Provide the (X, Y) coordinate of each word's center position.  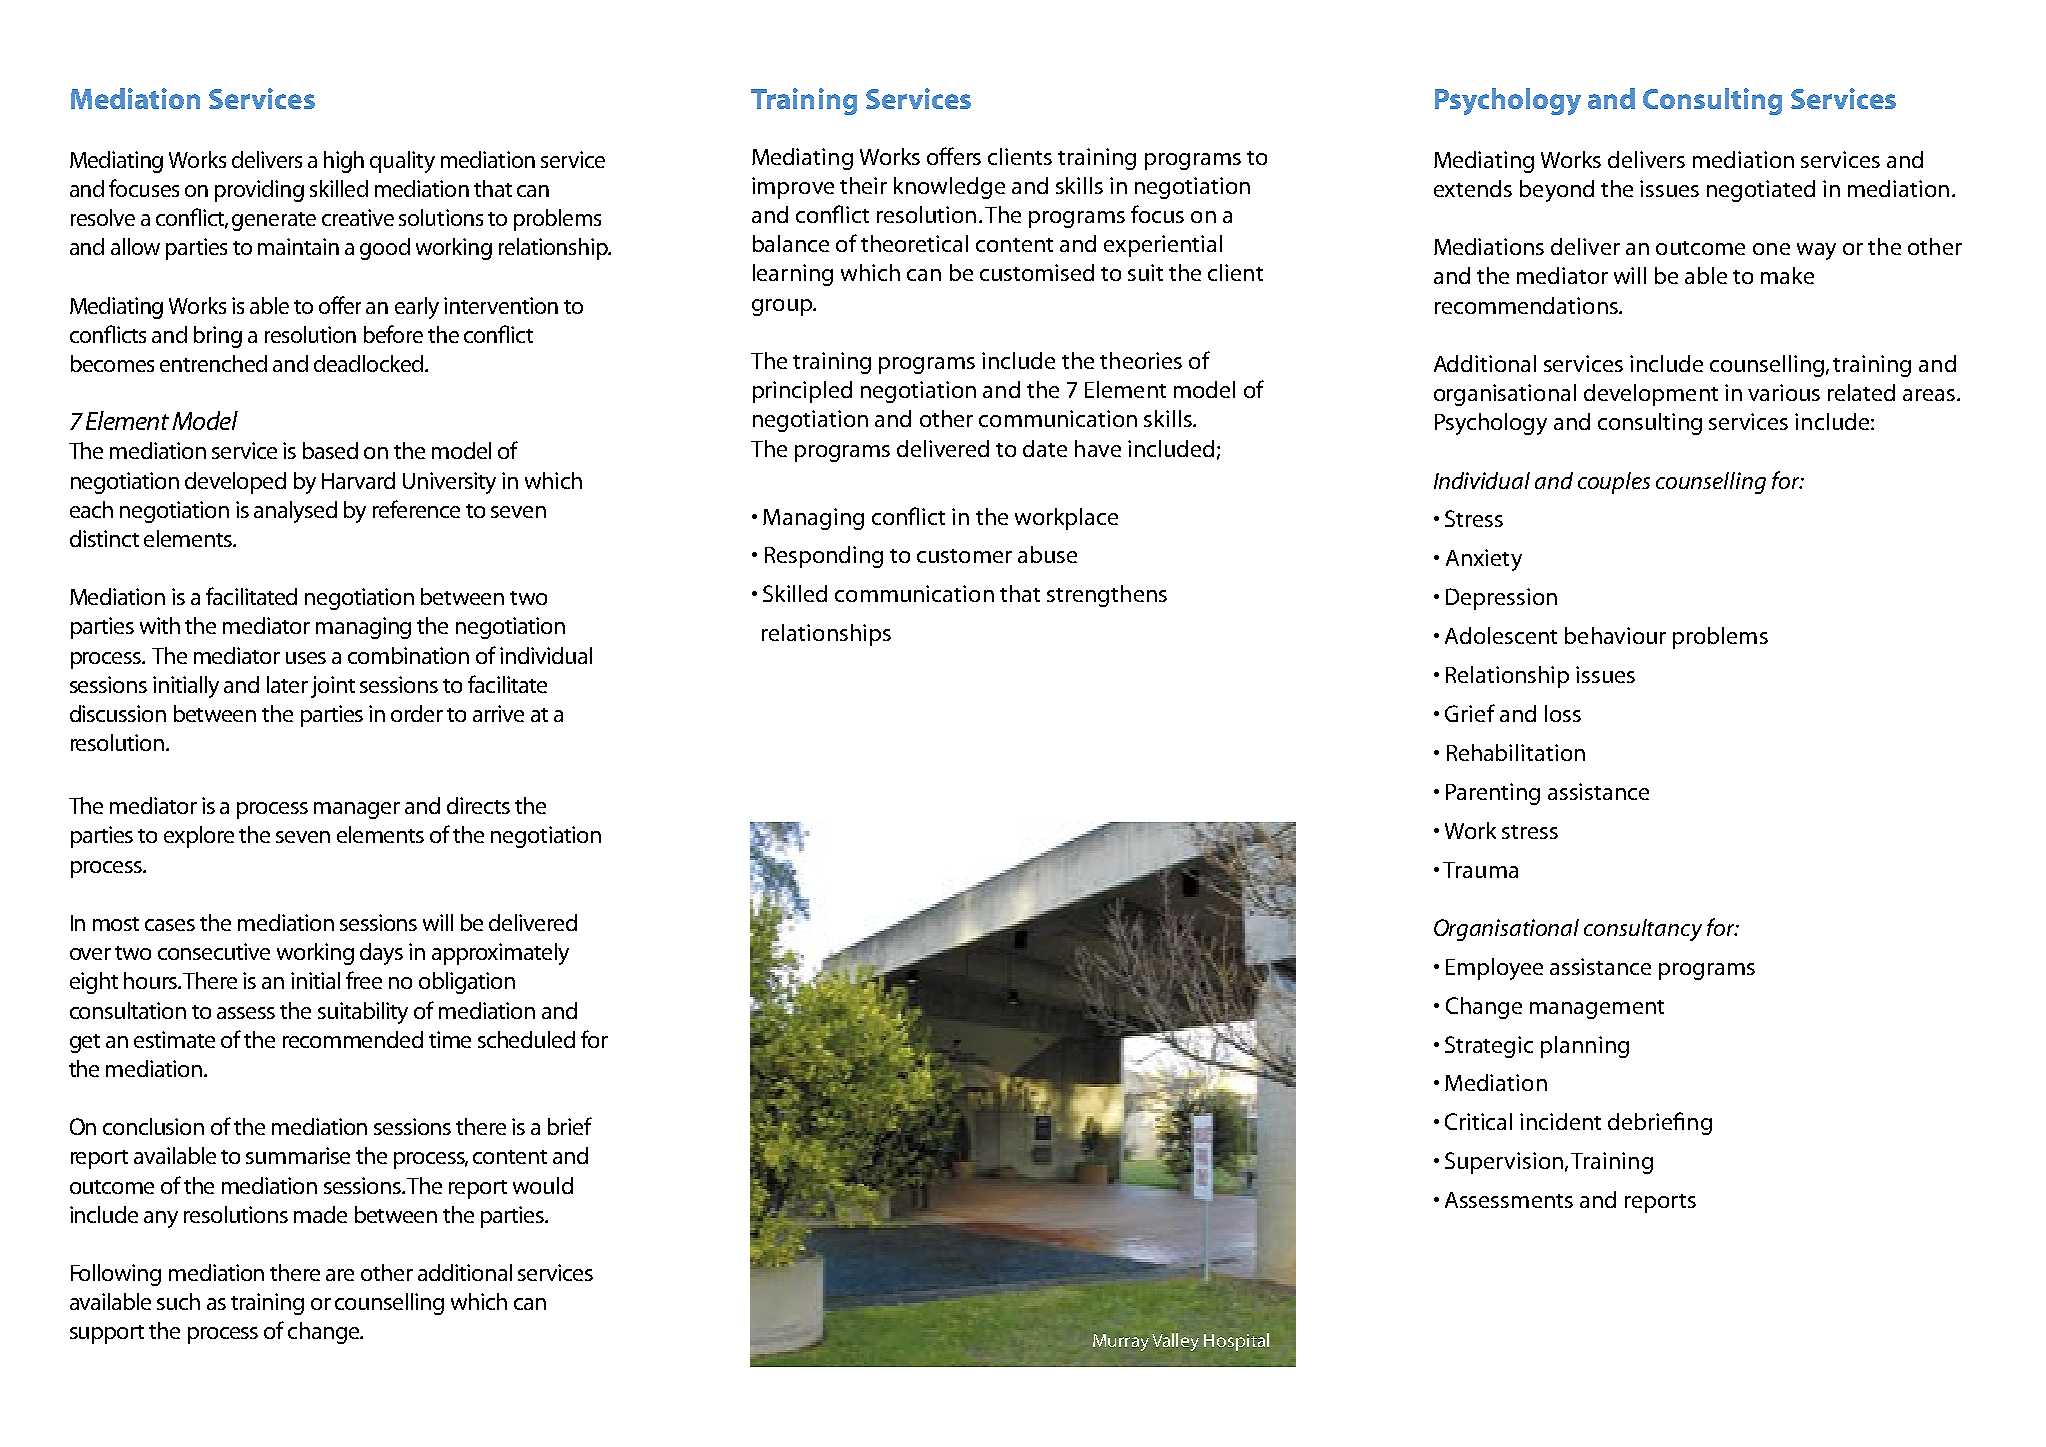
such (178, 1301)
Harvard (358, 480)
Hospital (1236, 1342)
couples (1614, 483)
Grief (1470, 713)
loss (1563, 713)
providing (259, 191)
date (1045, 448)
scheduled (526, 1039)
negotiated (1761, 191)
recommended (353, 1039)
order (417, 713)
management (1597, 1009)
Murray (1121, 1342)
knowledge (949, 188)
